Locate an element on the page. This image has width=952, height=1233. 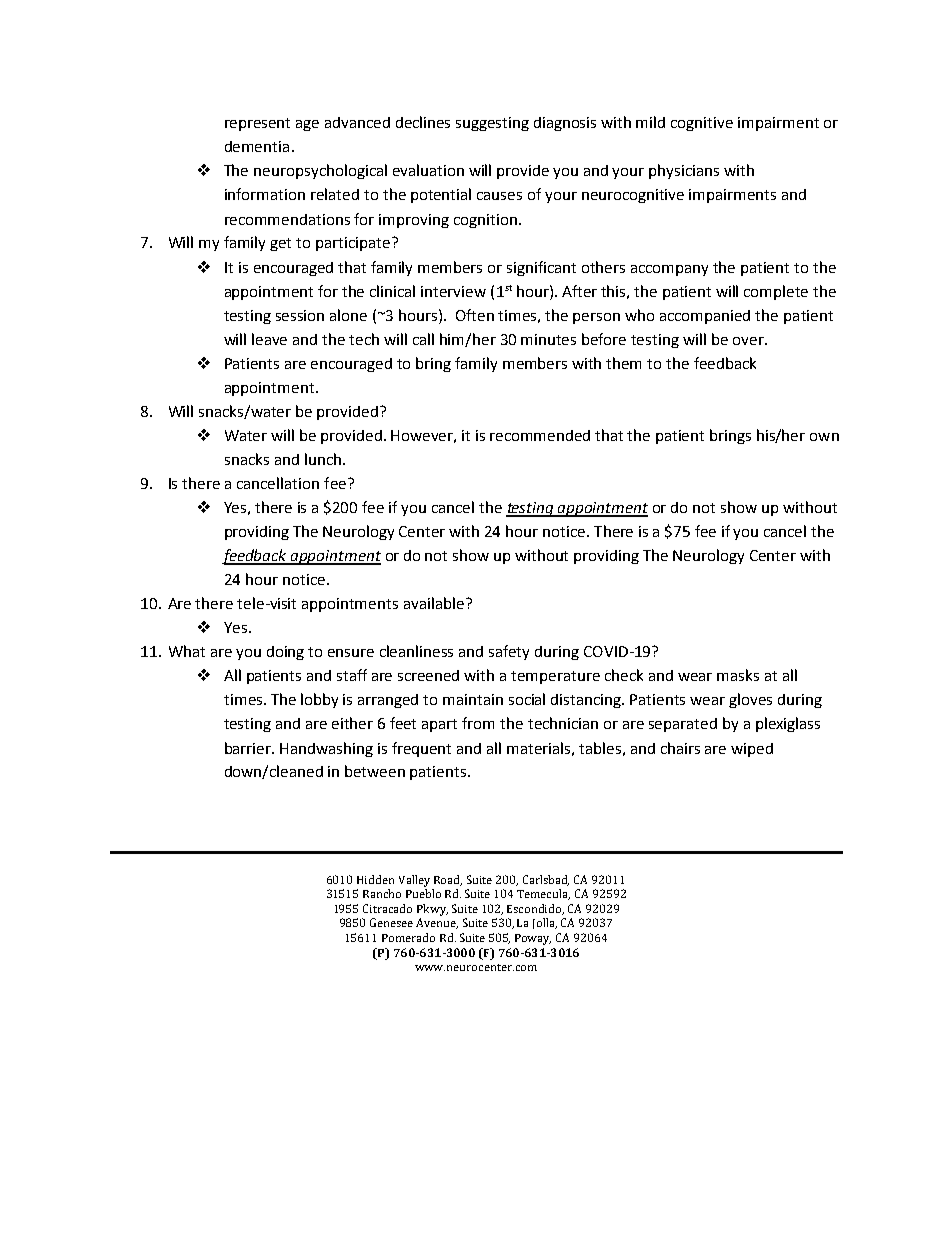
suggesting is located at coordinates (492, 124).
